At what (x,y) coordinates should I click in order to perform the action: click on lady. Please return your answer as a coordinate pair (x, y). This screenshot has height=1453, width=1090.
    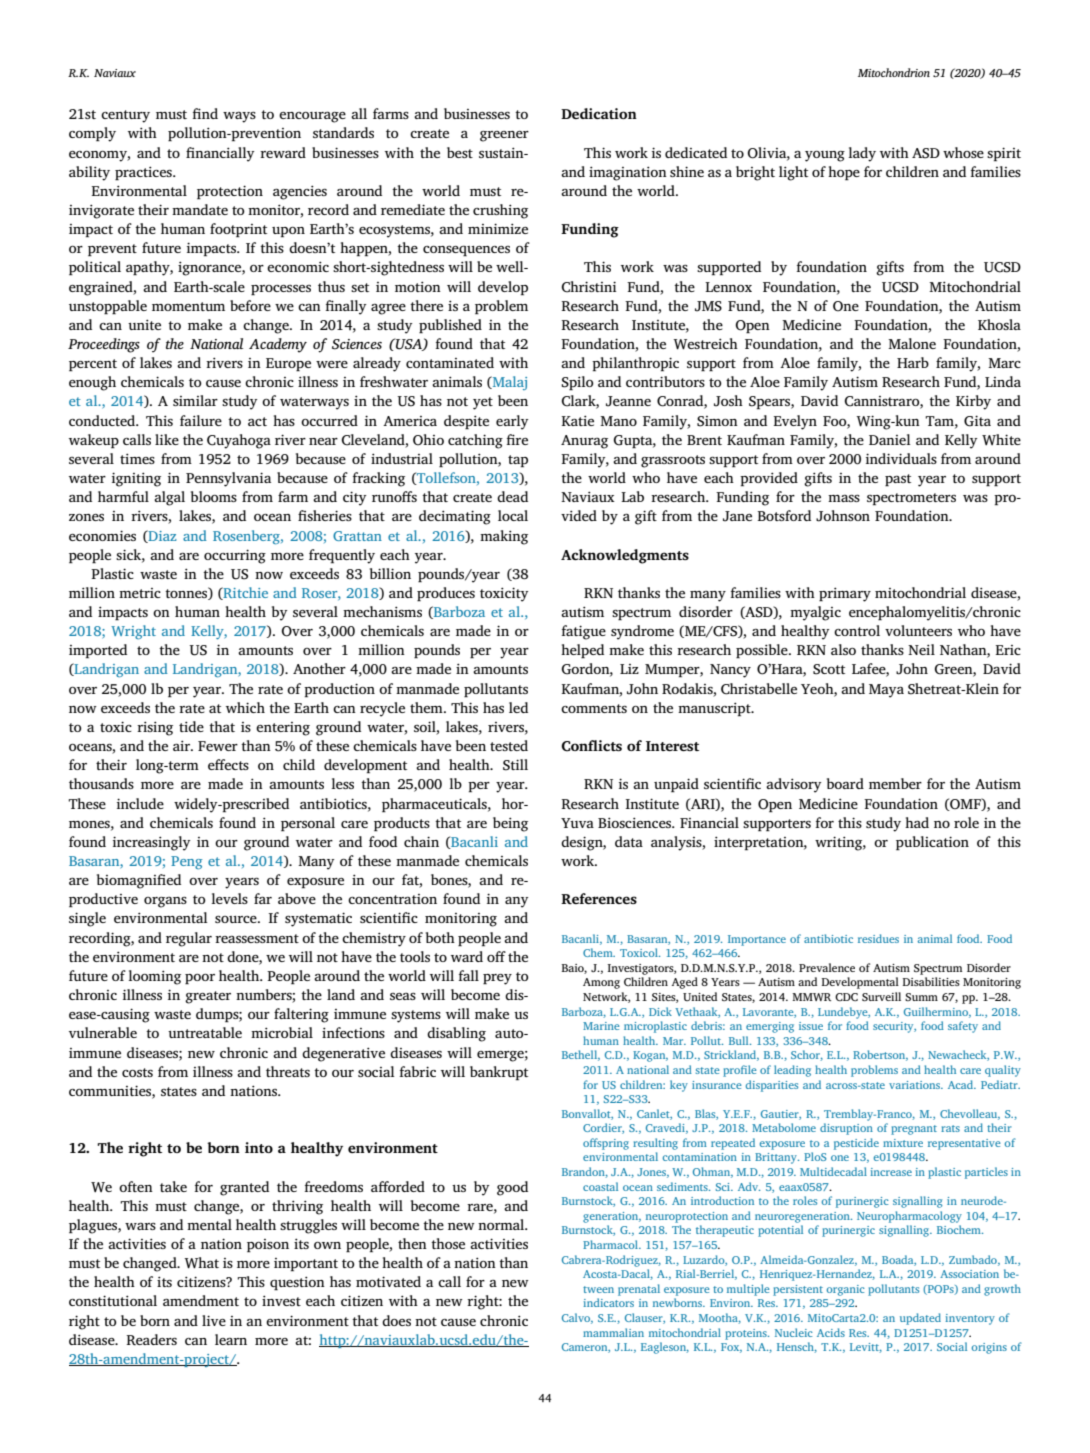
    Looking at the image, I should click on (862, 154).
